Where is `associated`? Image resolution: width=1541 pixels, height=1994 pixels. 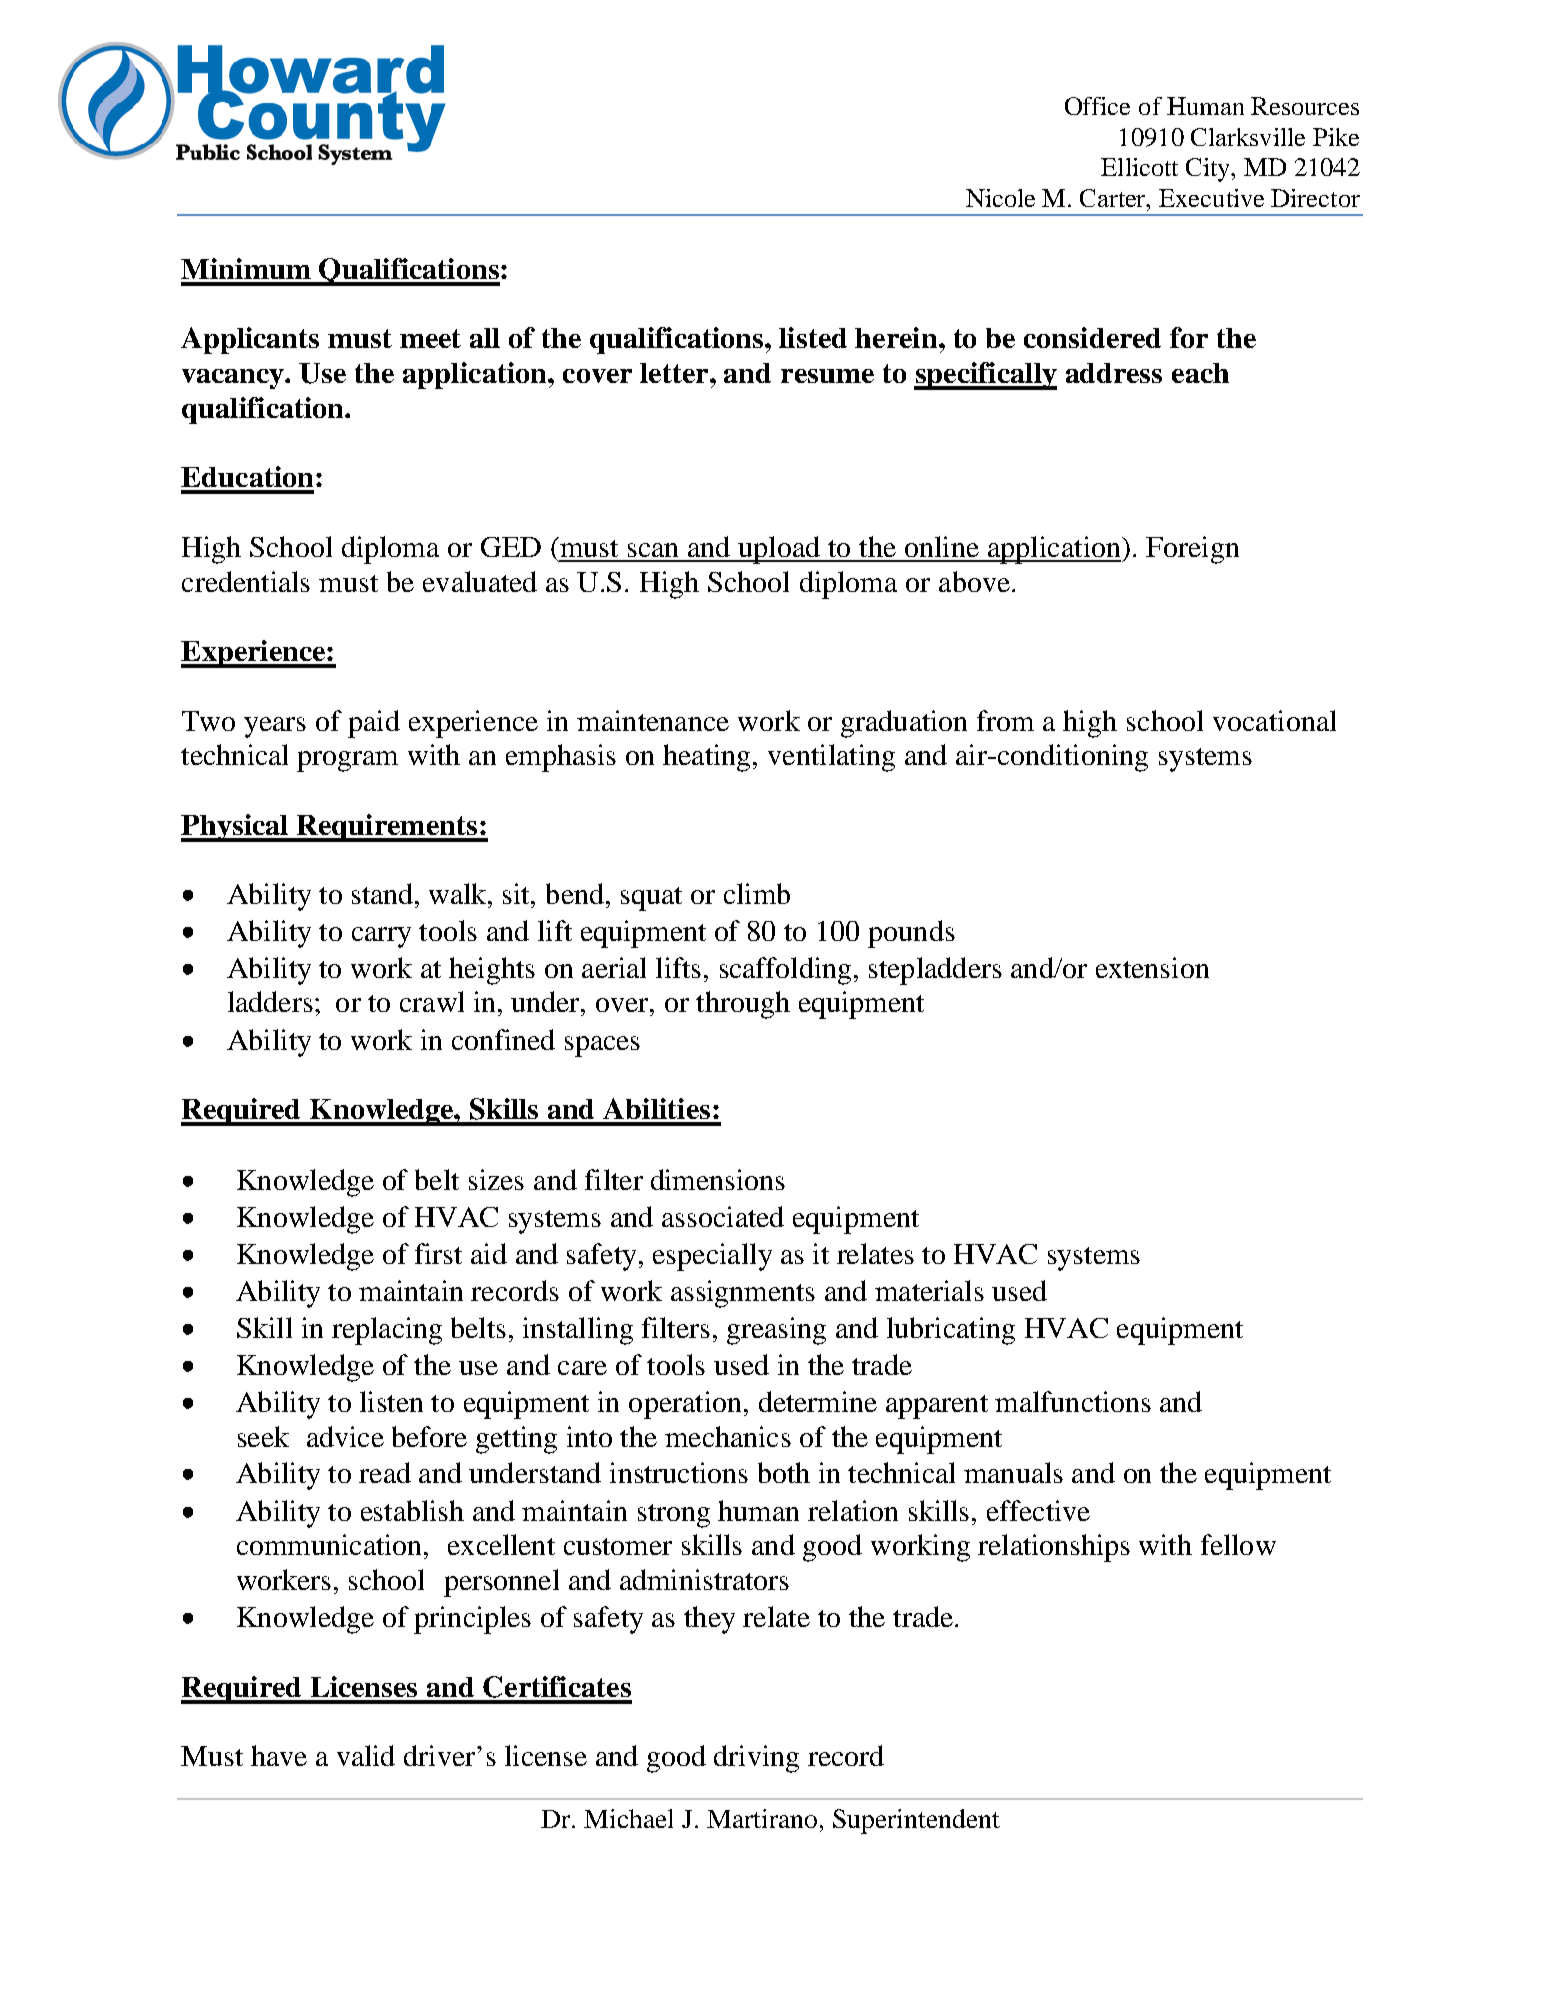 associated is located at coordinates (723, 1216).
